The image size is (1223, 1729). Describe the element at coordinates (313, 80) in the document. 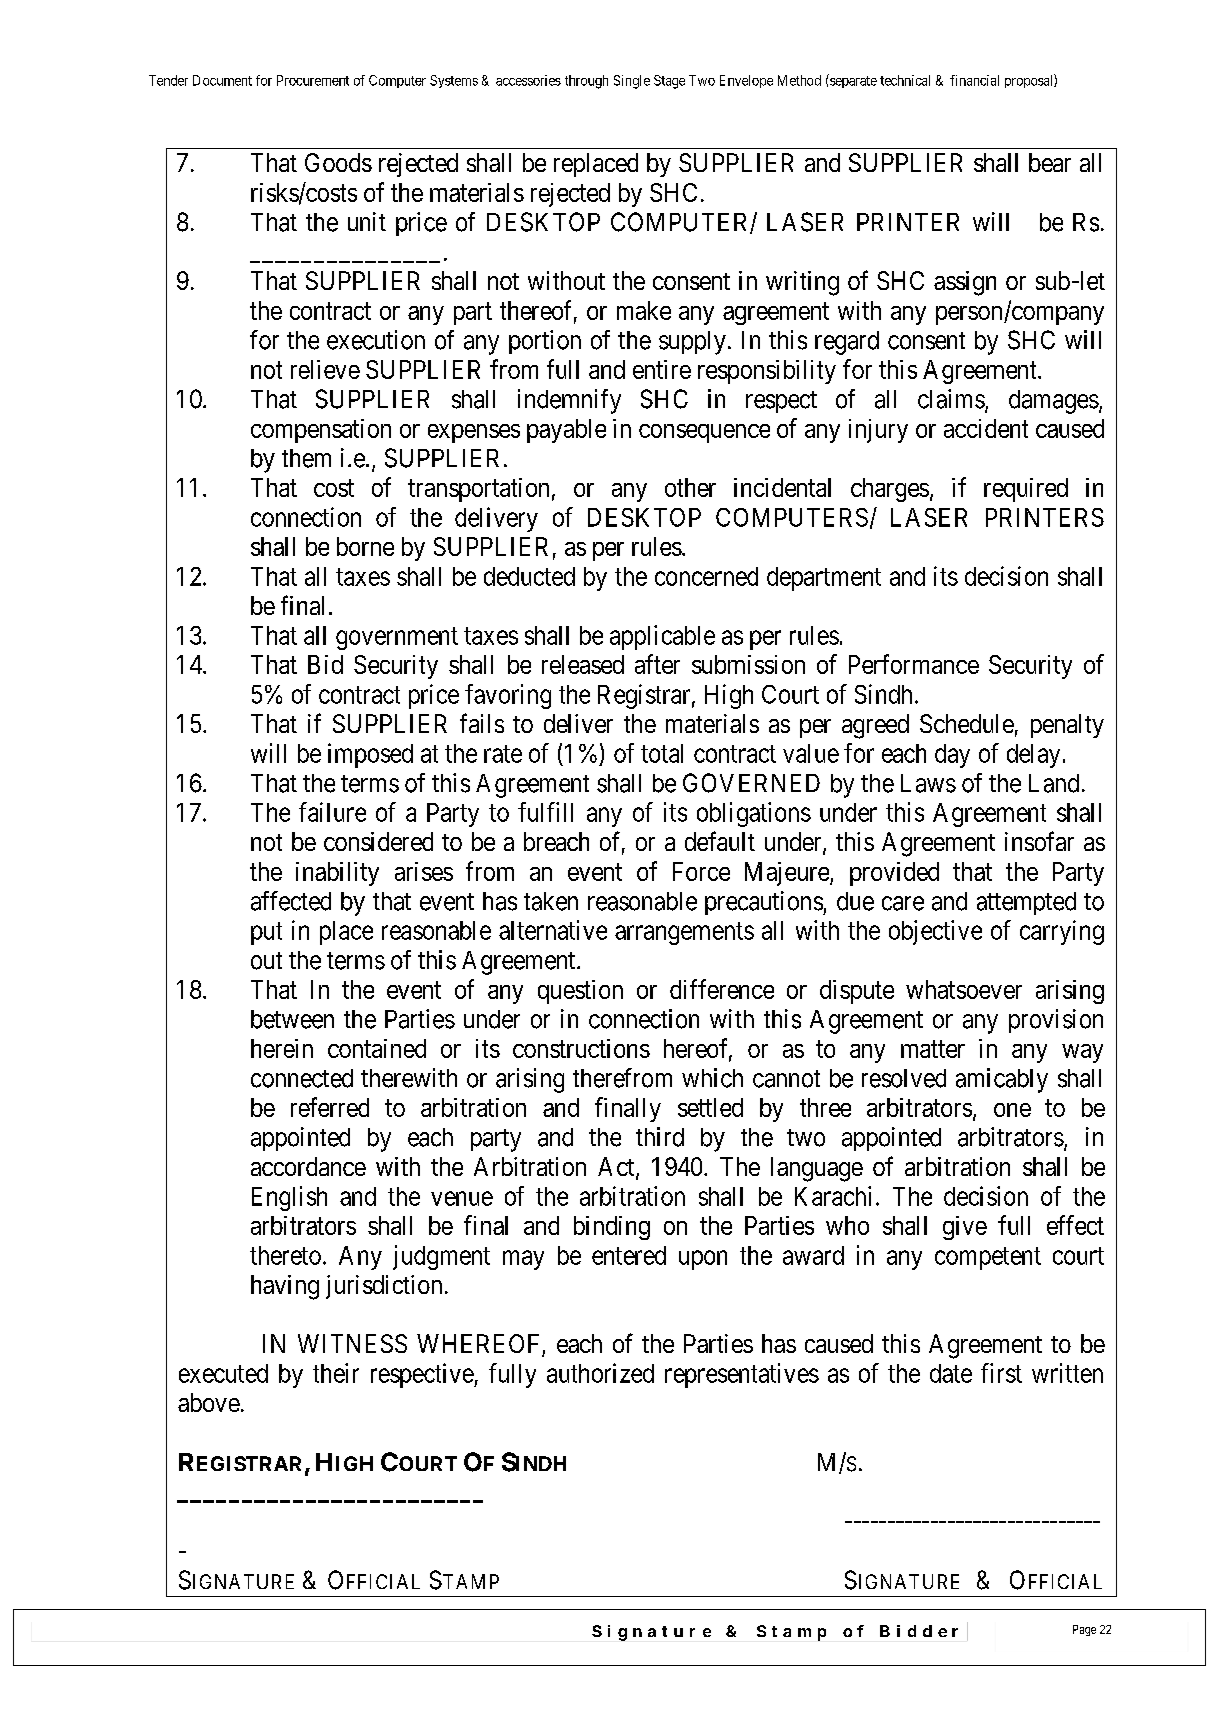

I see `Procurement` at that location.
